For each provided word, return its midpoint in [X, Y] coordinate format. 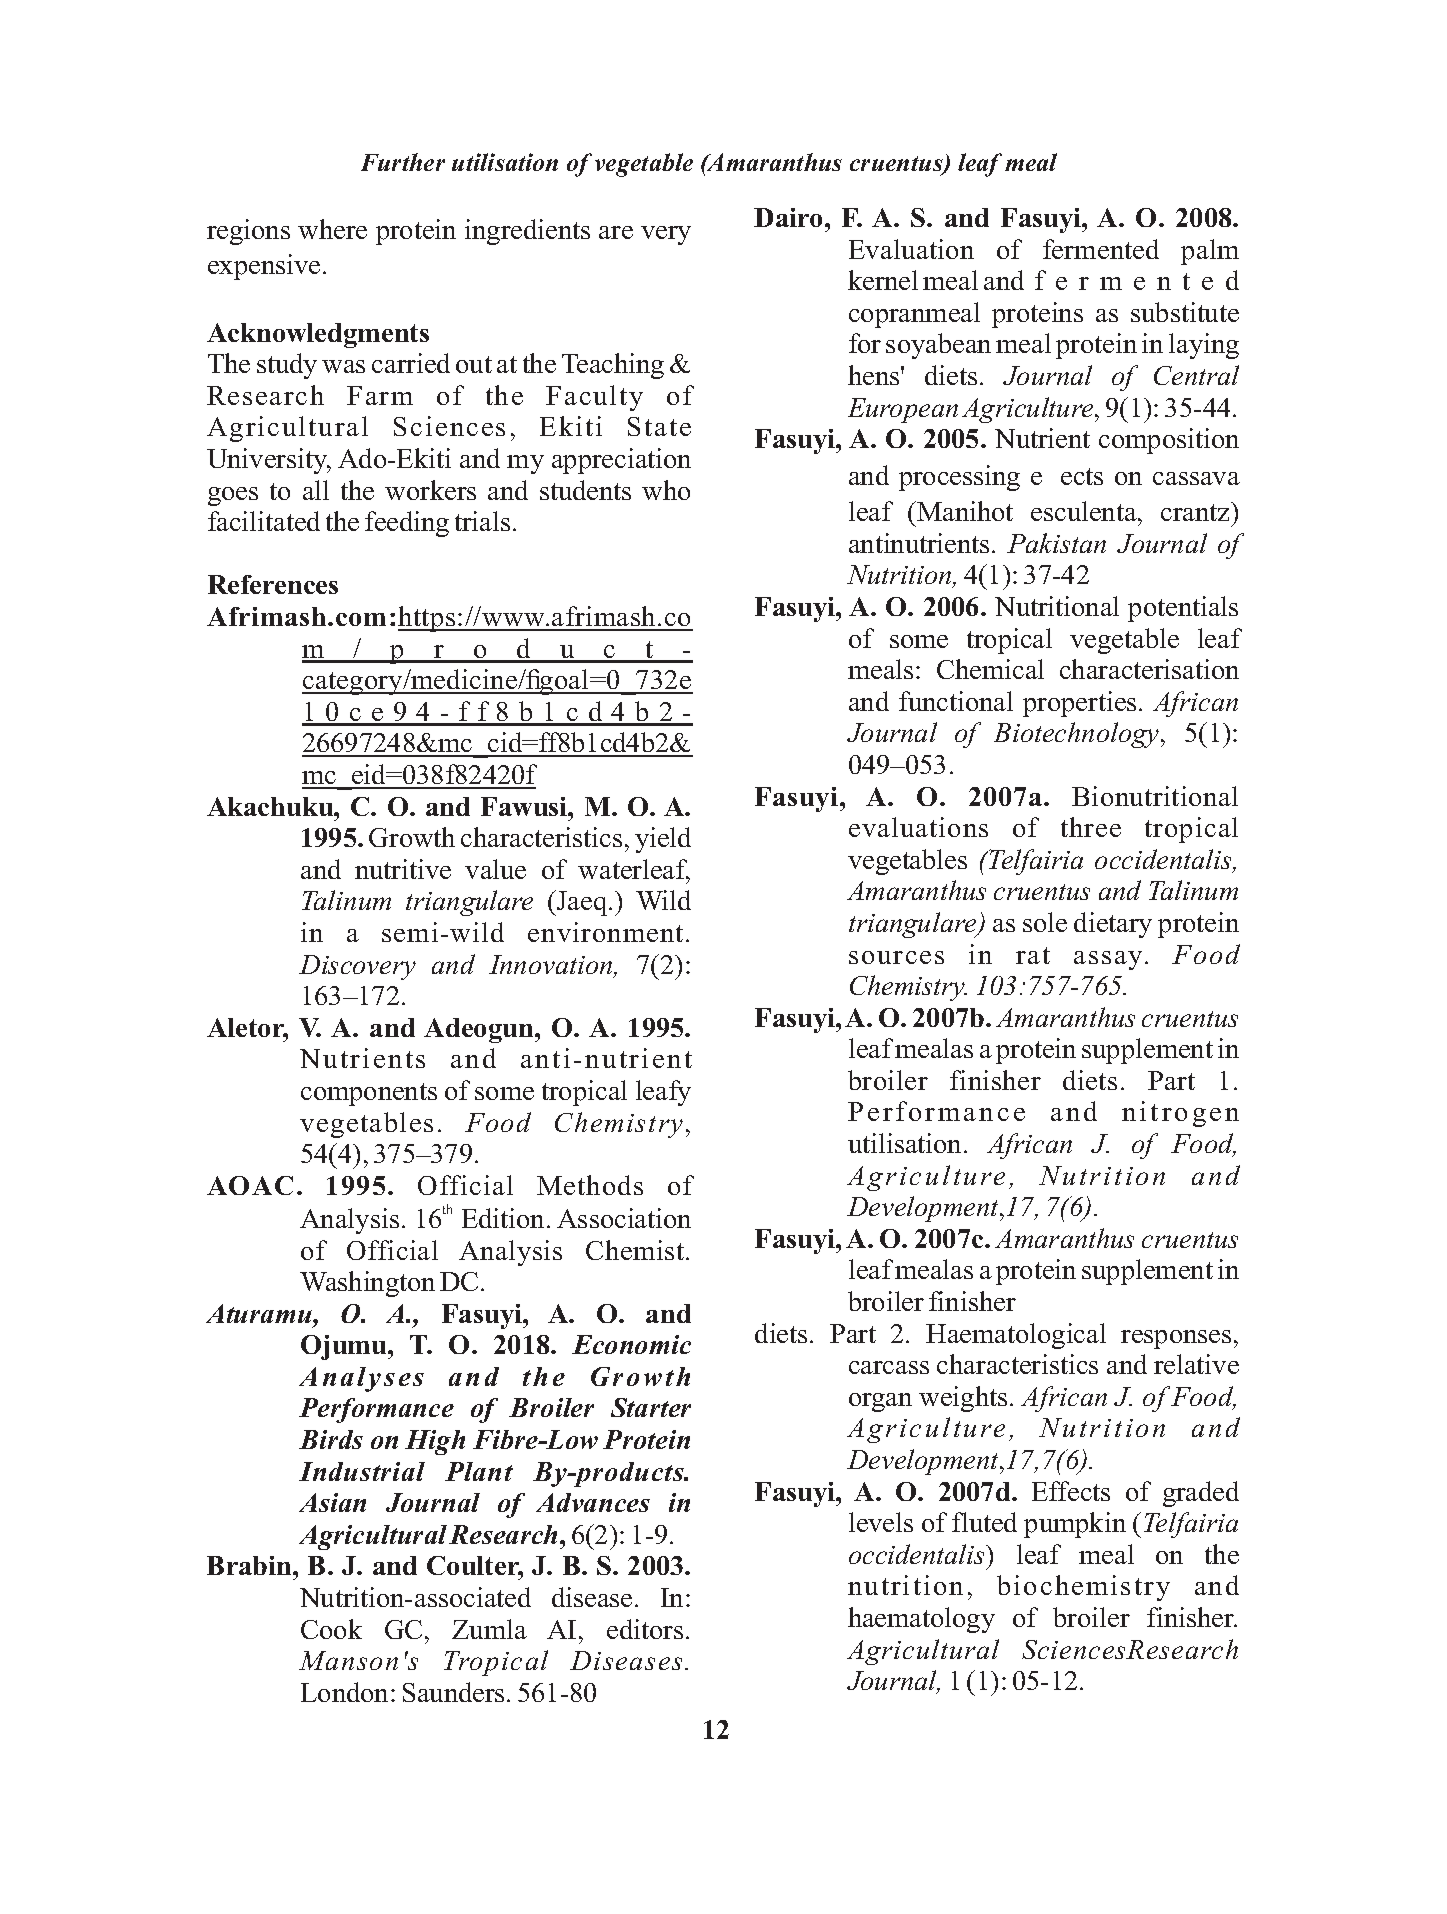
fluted [984, 1522]
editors [645, 1629]
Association [624, 1218]
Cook [331, 1629]
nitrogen [1180, 1114]
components [369, 1094]
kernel [883, 280]
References [273, 584]
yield [663, 840]
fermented [1101, 249]
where [332, 229]
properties [1079, 704]
